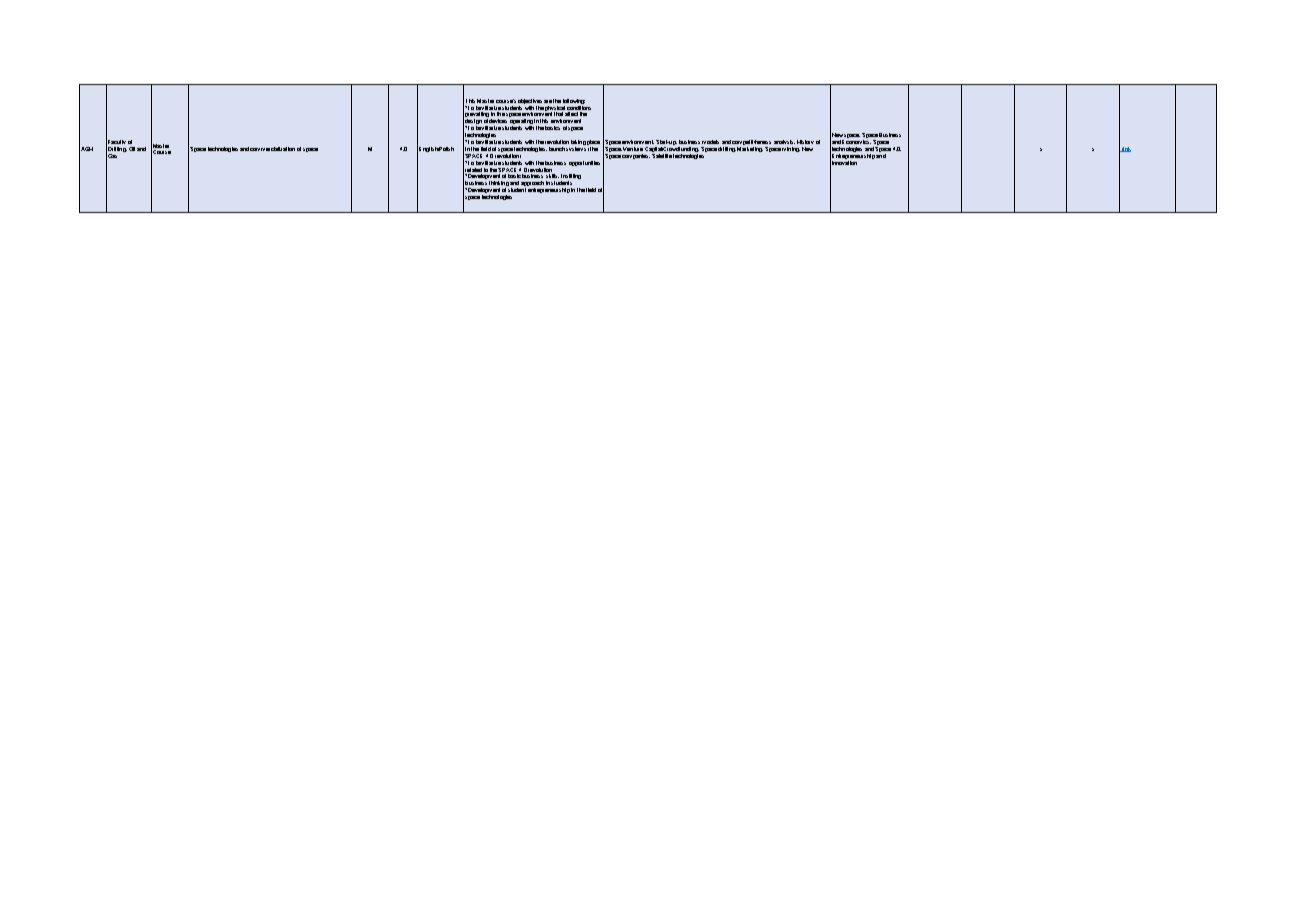  I want to click on objectives, so click(530, 101).
